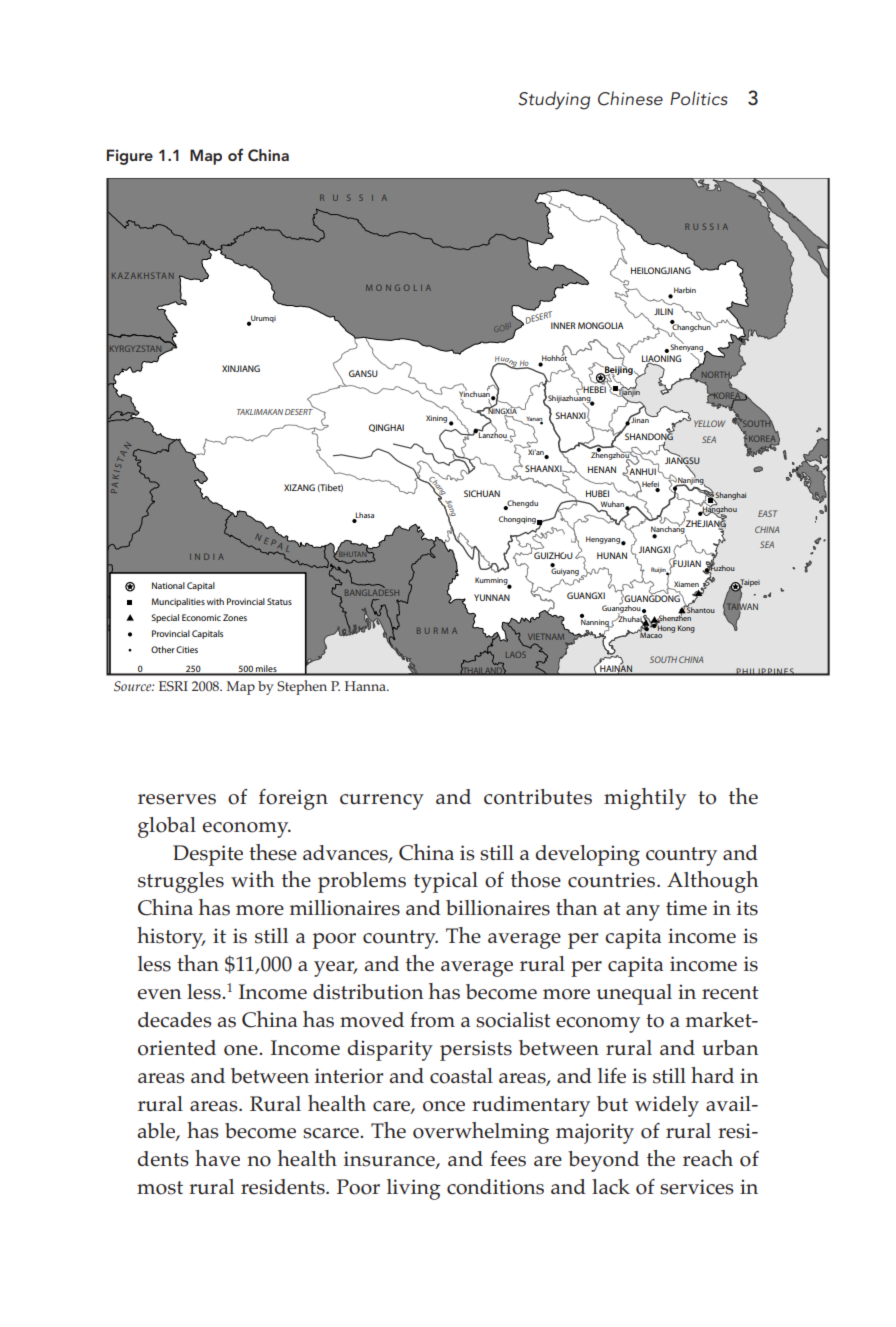 This screenshot has height=1327, width=896. I want to click on most, so click(160, 1188).
